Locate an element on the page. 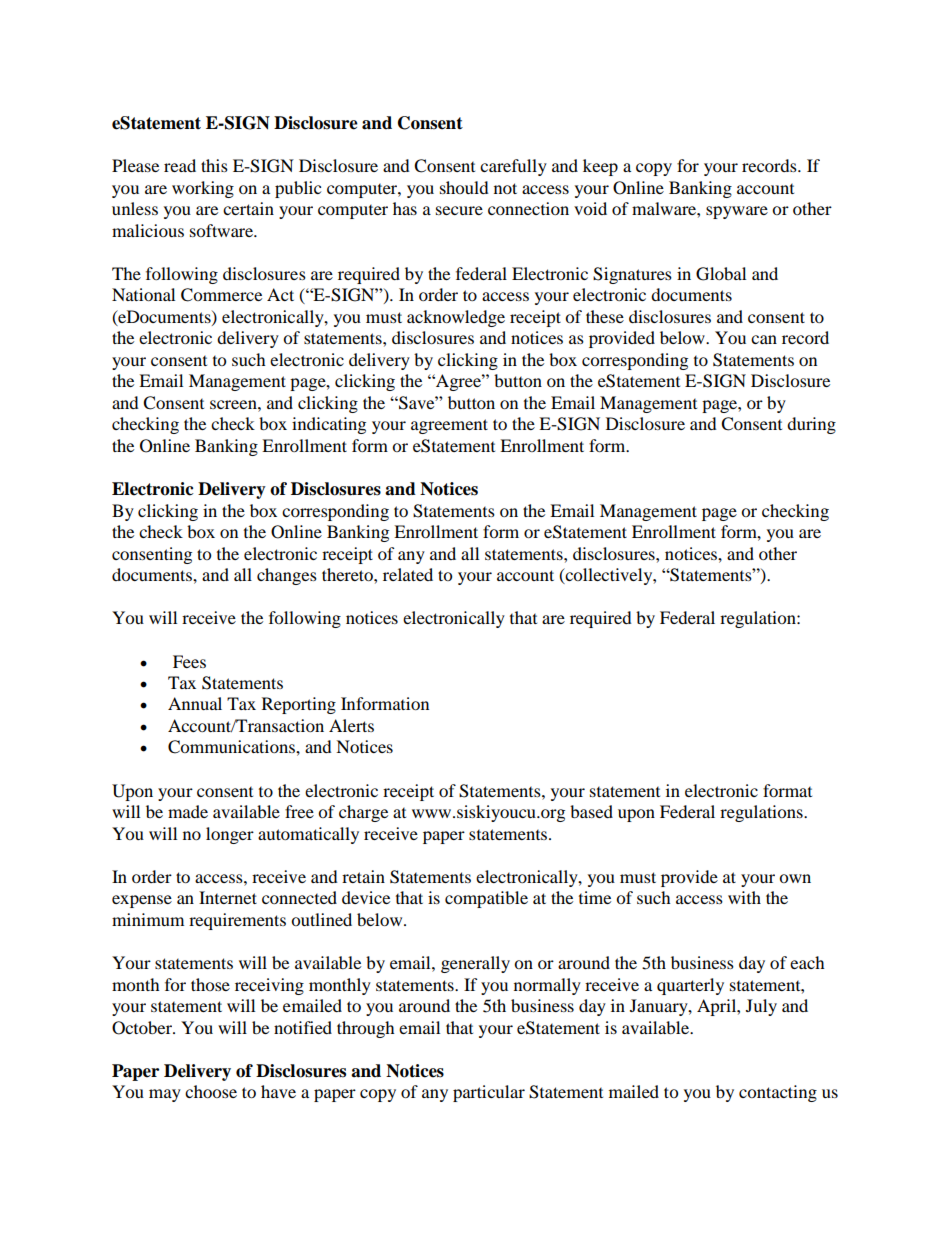 The image size is (952, 1233). working is located at coordinates (203, 189).
